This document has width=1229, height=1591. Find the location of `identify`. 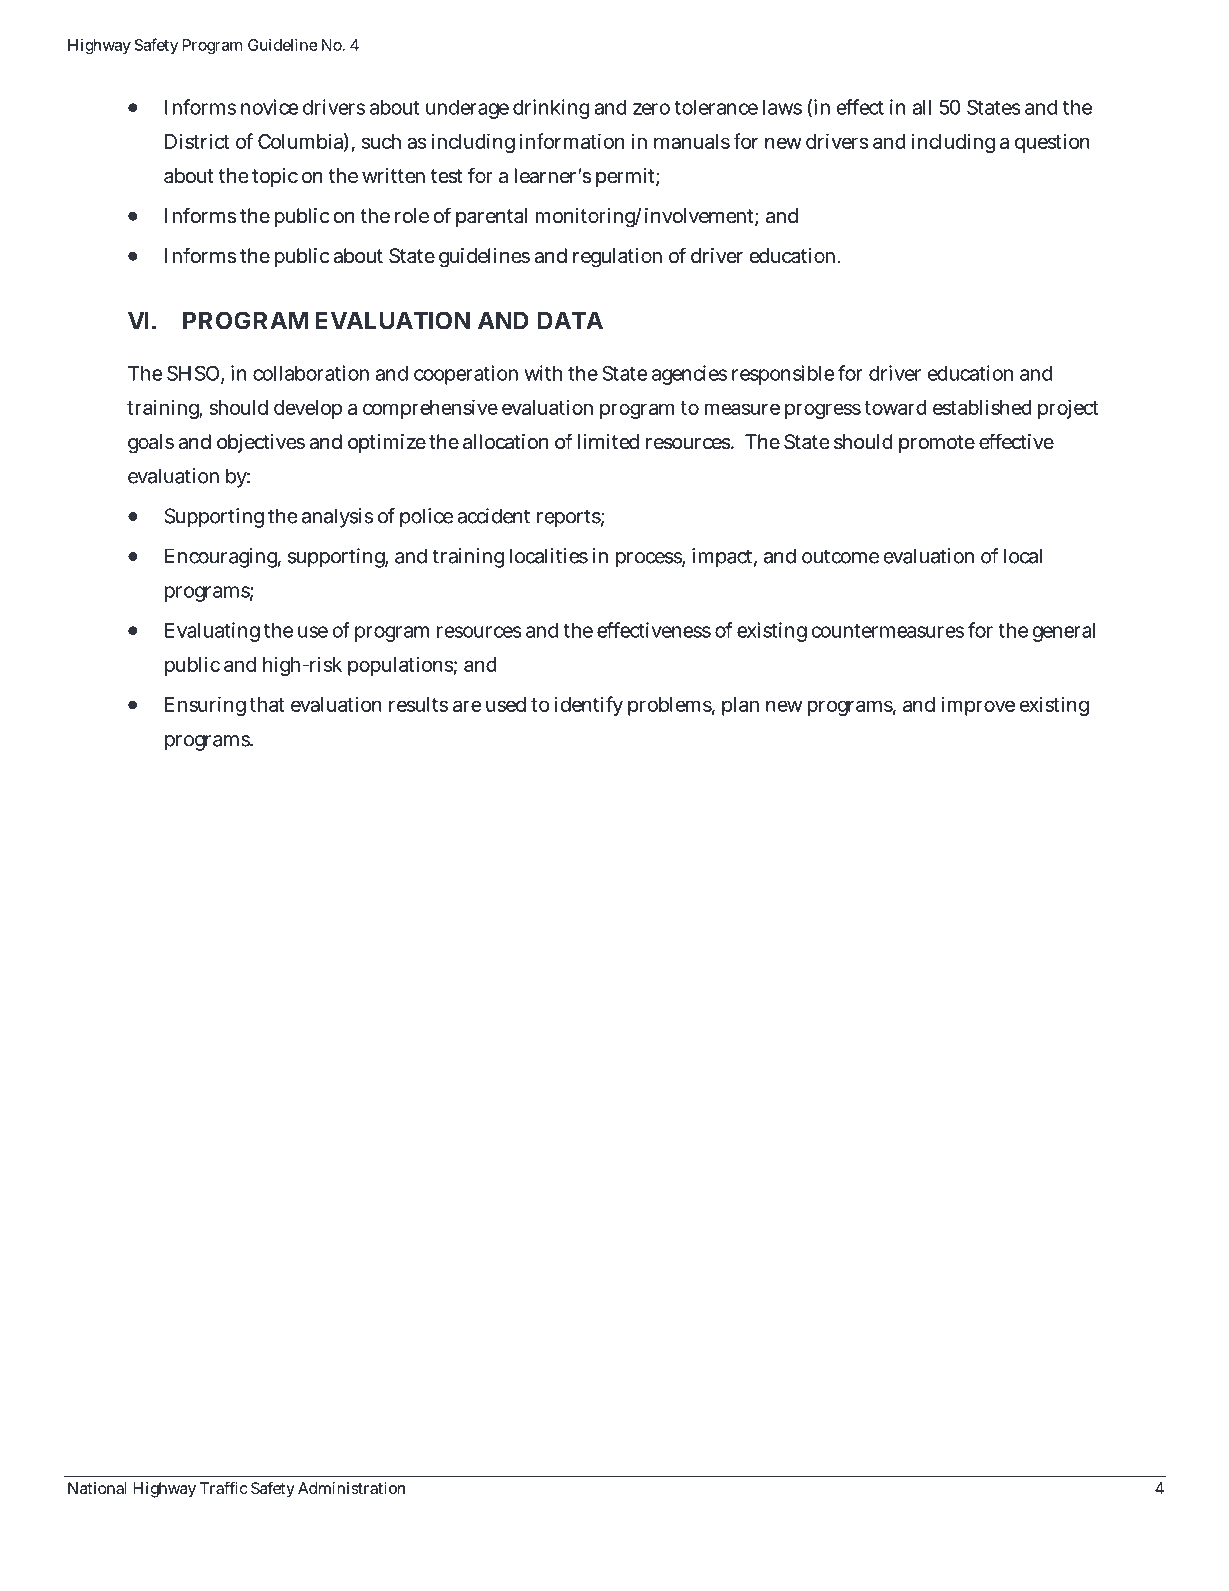

identify is located at coordinates (589, 706).
